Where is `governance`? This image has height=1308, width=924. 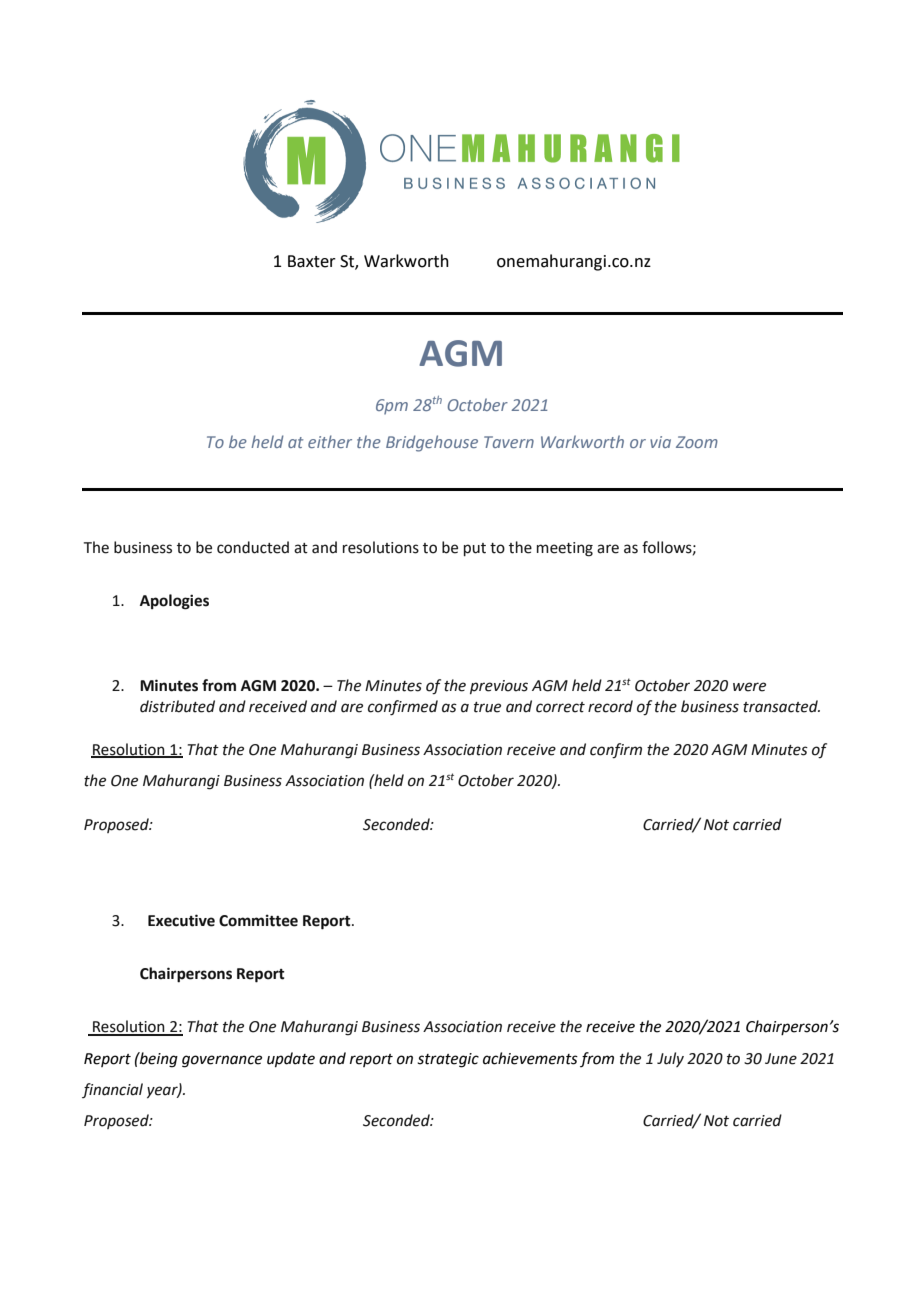
governance is located at coordinates (222, 1061).
